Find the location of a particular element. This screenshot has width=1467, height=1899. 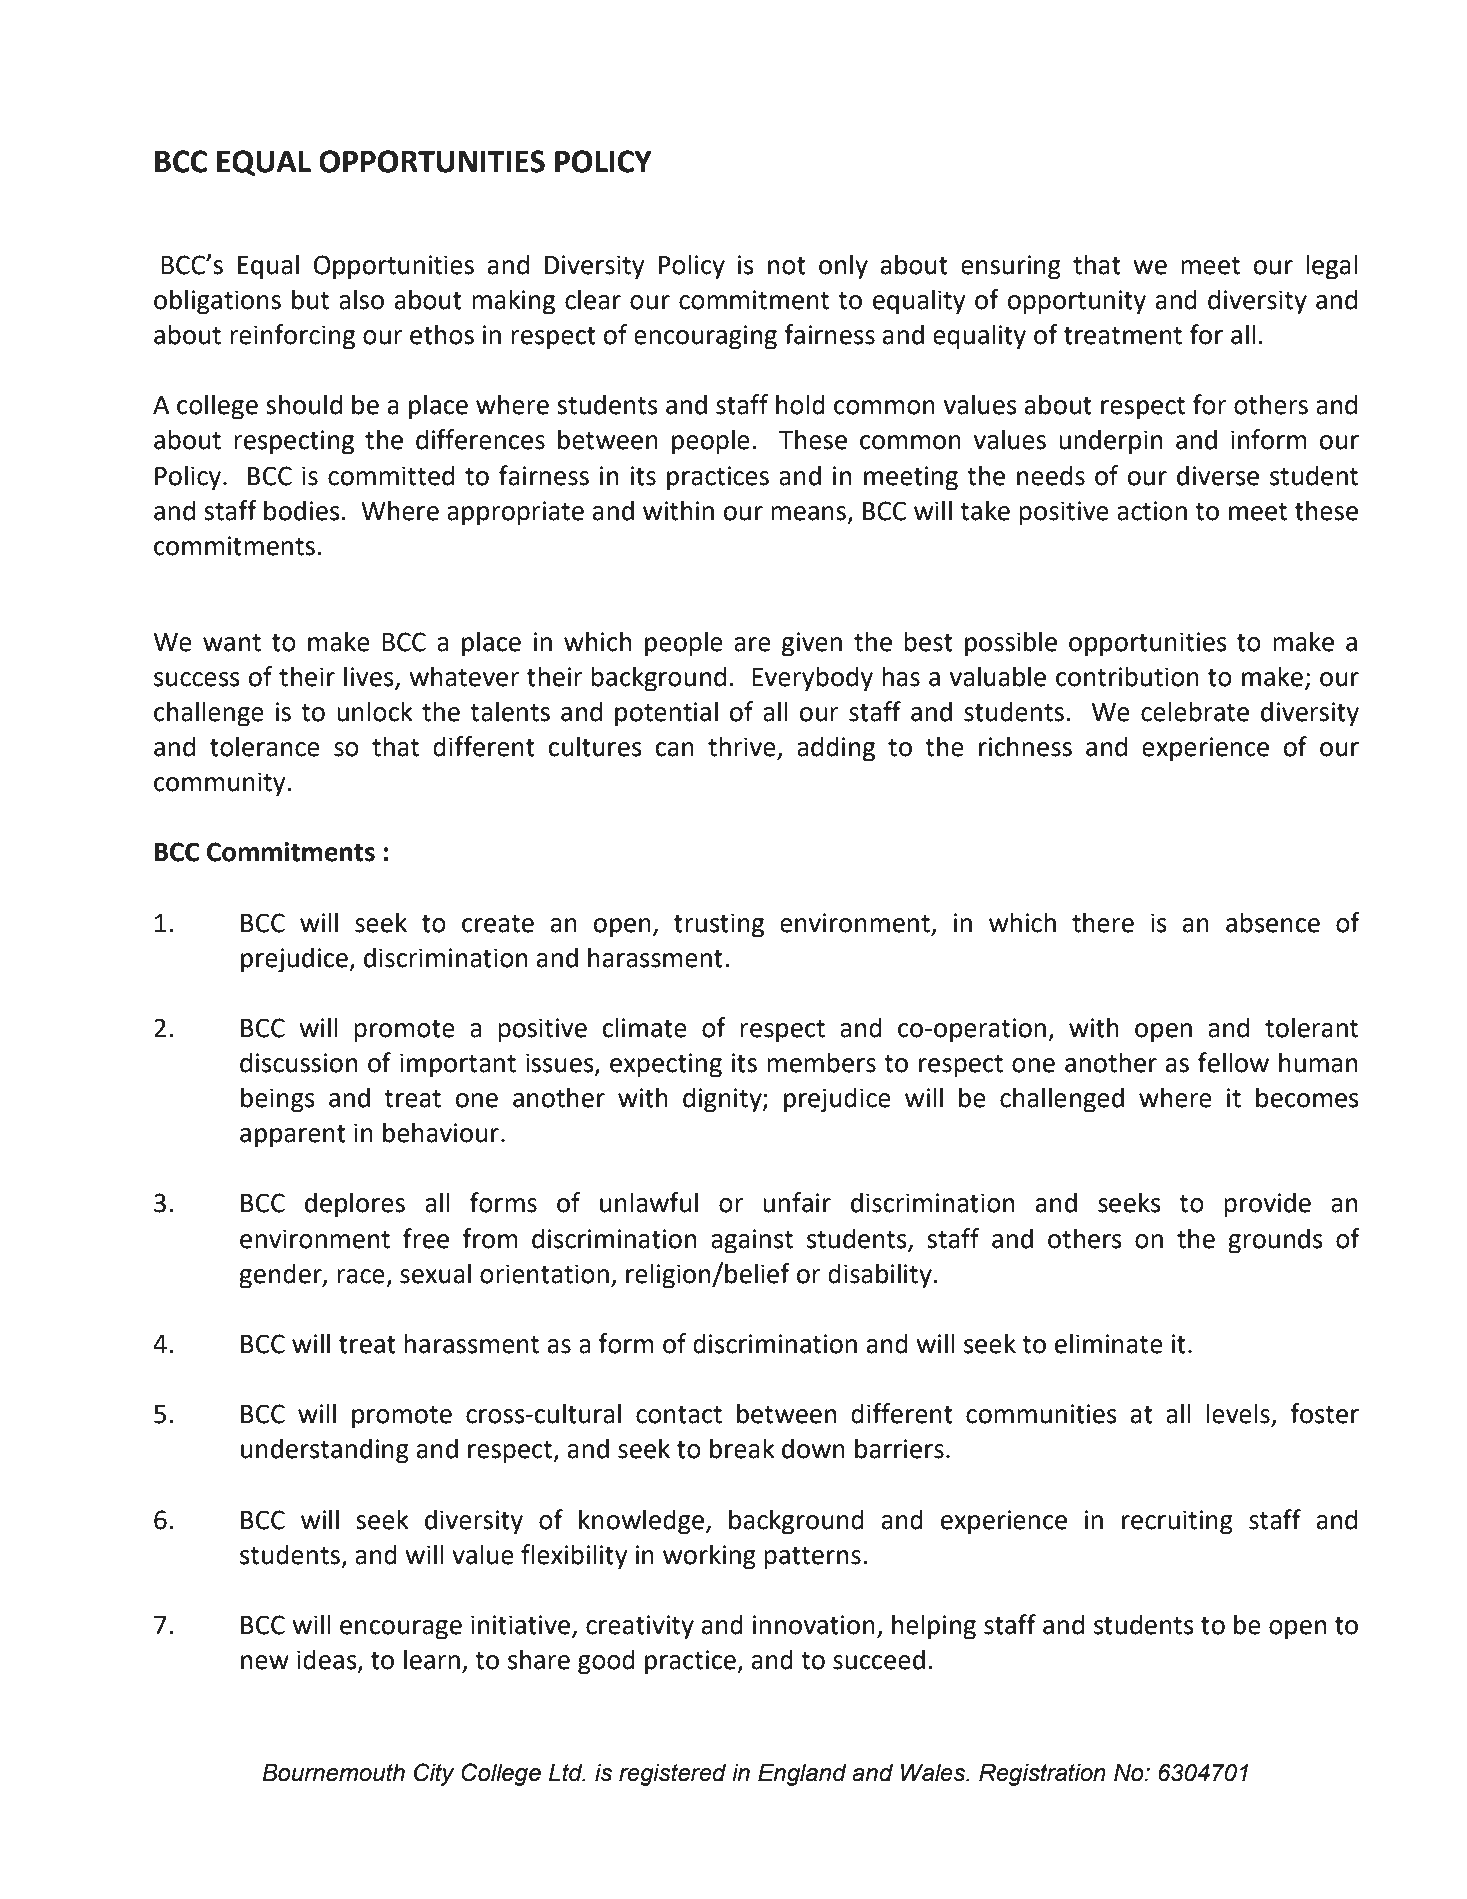

grounds is located at coordinates (1275, 1241).
